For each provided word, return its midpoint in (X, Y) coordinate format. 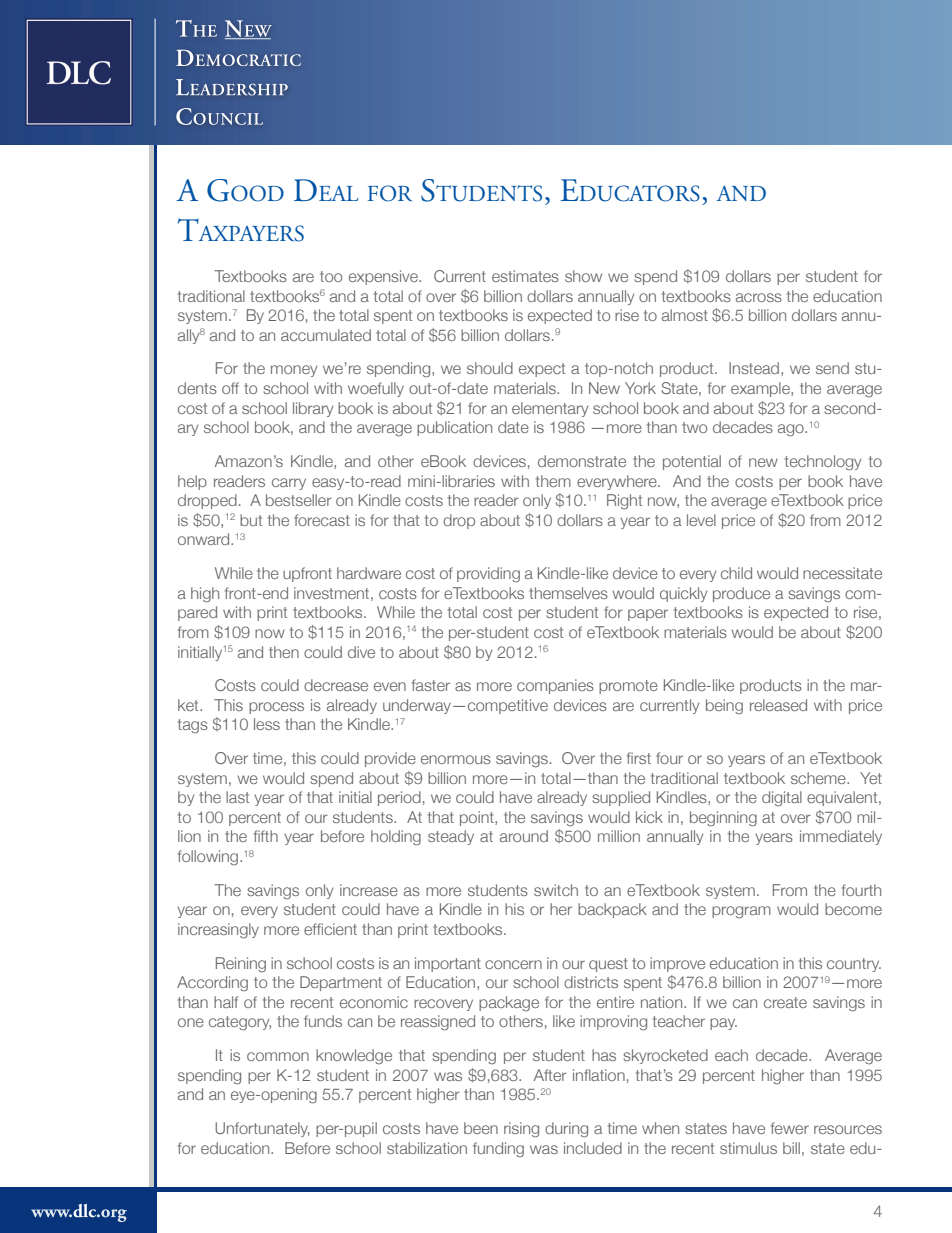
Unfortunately (262, 1129)
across (759, 297)
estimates (525, 276)
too (331, 276)
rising (521, 1130)
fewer (790, 1128)
